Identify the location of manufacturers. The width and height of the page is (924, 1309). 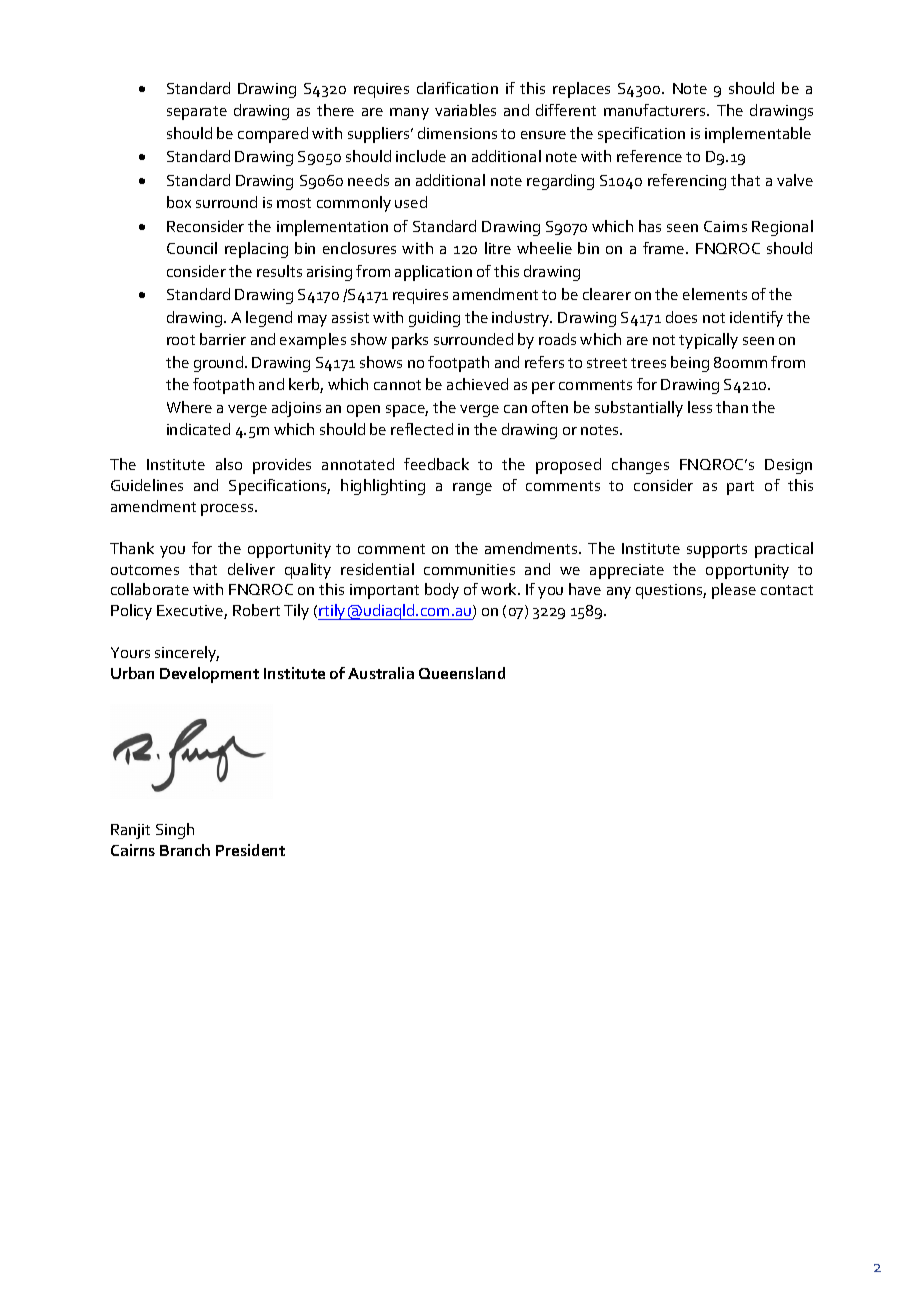
(656, 110).
